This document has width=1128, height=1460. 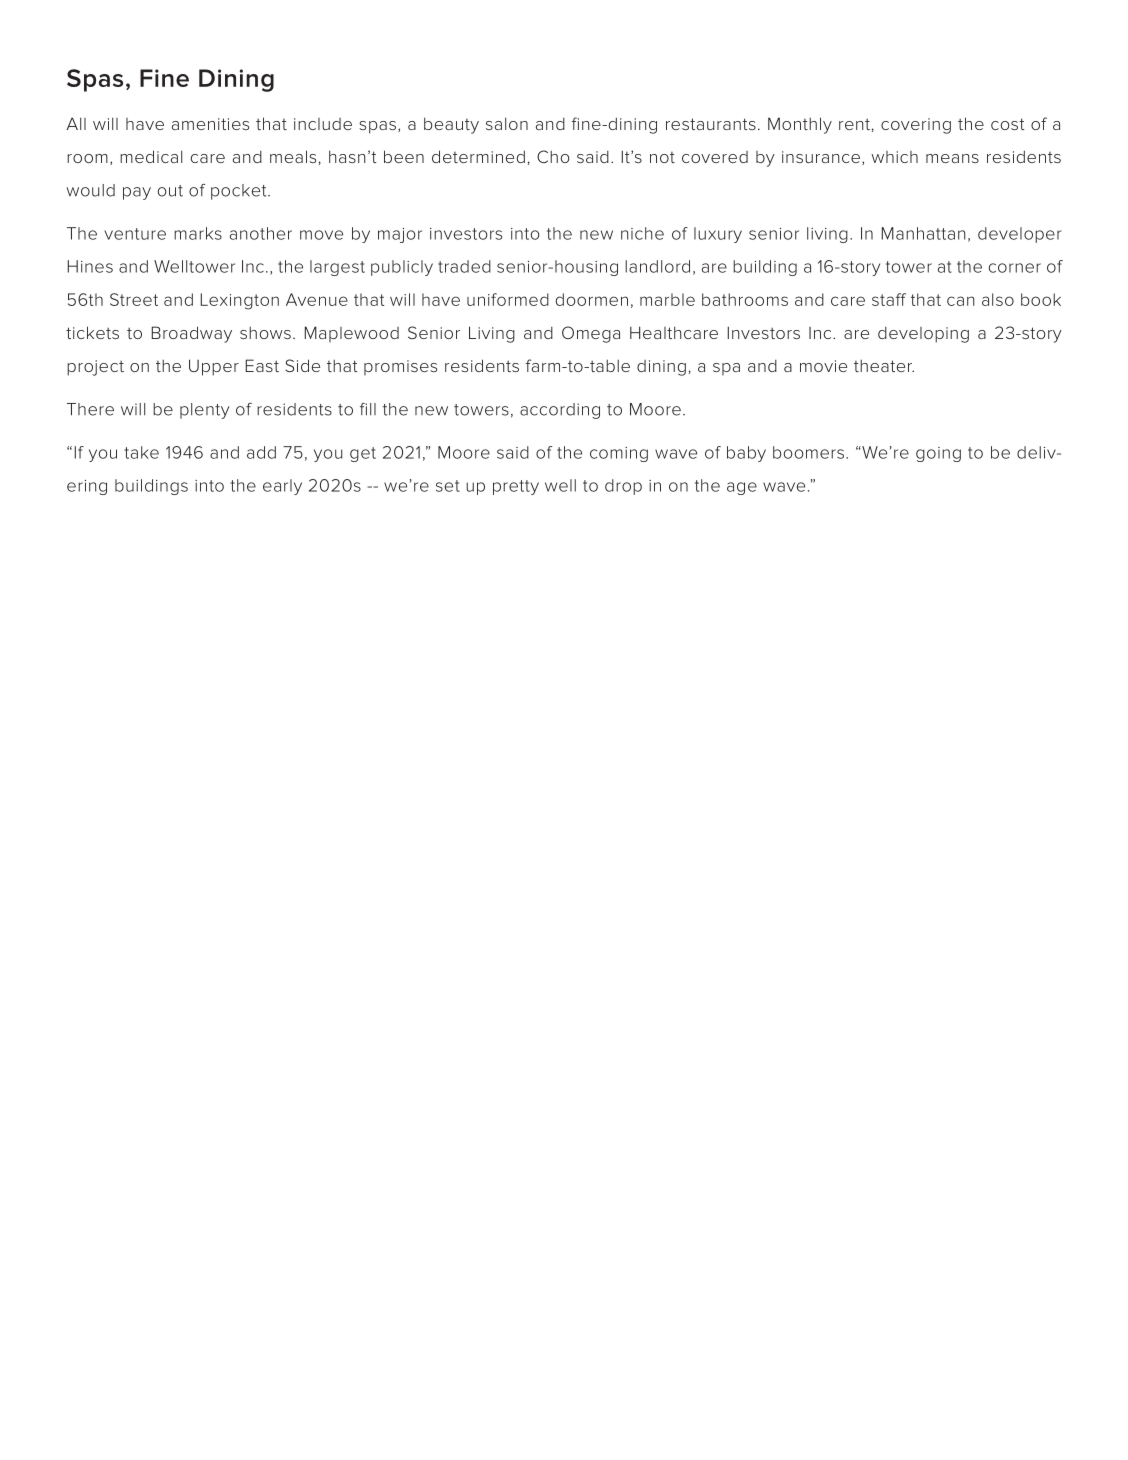 What do you see at coordinates (591, 334) in the document?
I see `Omega` at bounding box center [591, 334].
